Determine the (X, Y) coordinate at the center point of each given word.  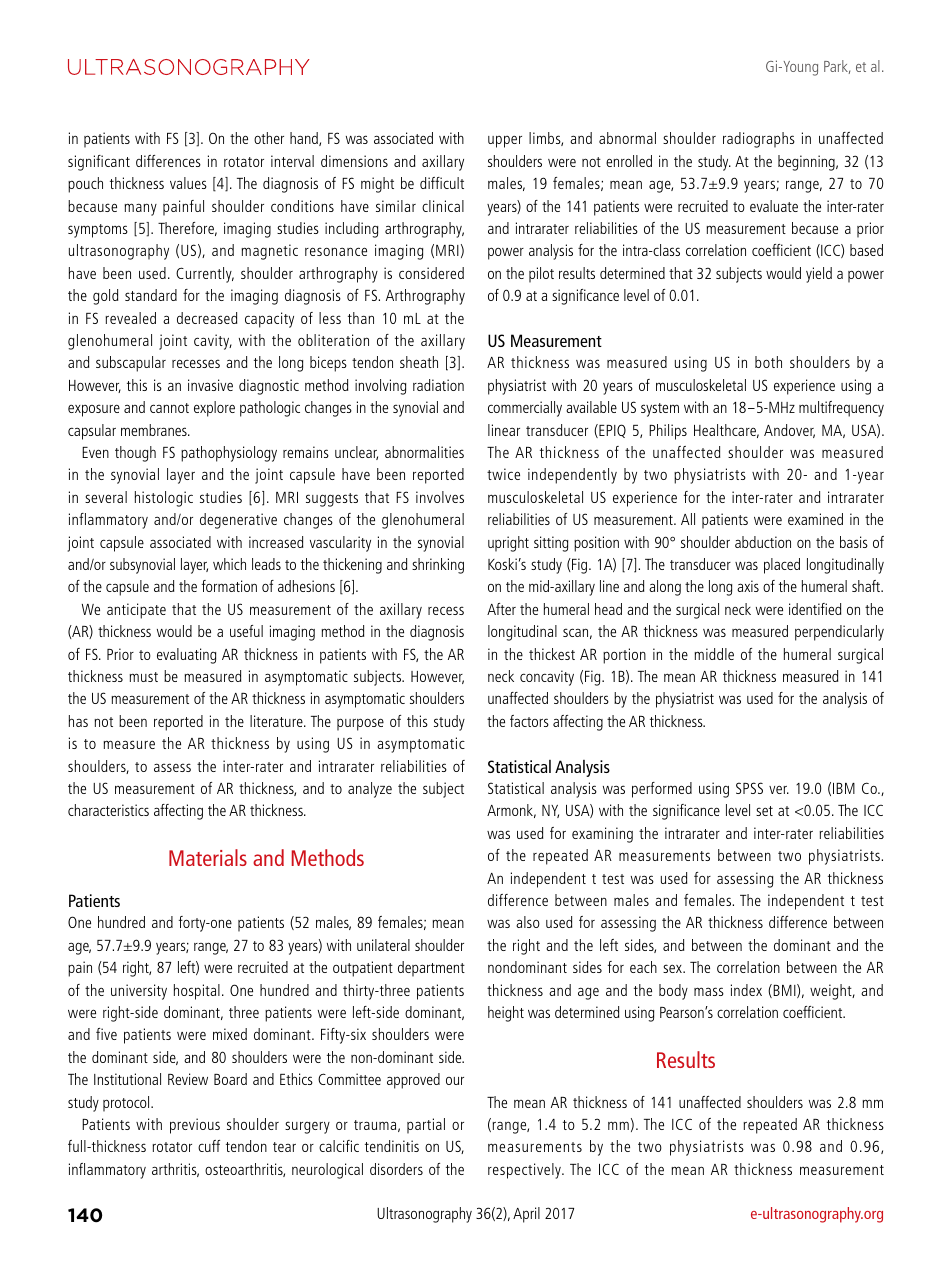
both (768, 362)
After (501, 609)
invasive (210, 385)
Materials (208, 857)
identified (815, 609)
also (528, 922)
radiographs (759, 140)
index (746, 990)
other (269, 138)
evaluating (186, 656)
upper (505, 142)
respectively (525, 1171)
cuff (209, 1146)
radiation (438, 385)
